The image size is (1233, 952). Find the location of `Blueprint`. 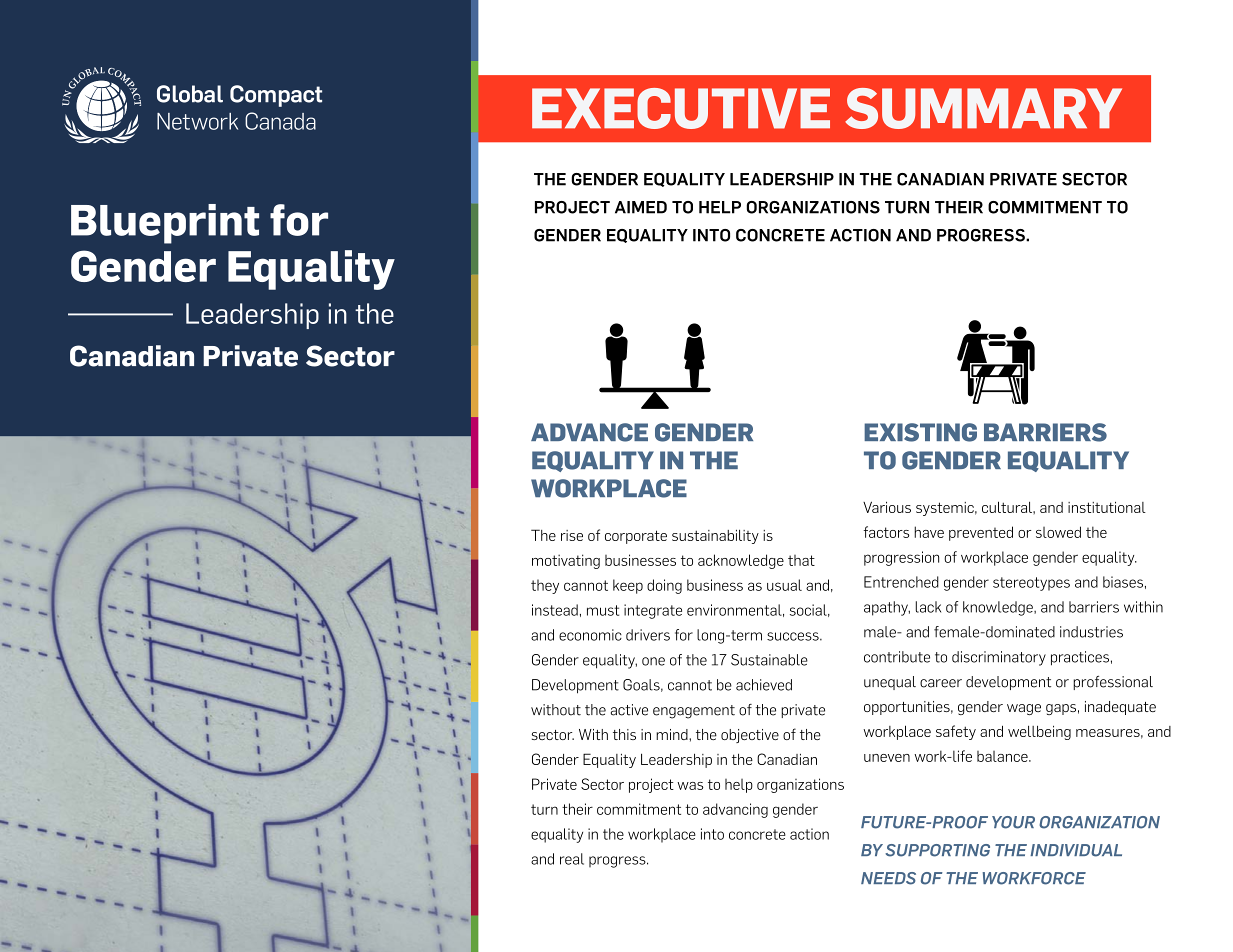

Blueprint is located at coordinates (165, 224).
